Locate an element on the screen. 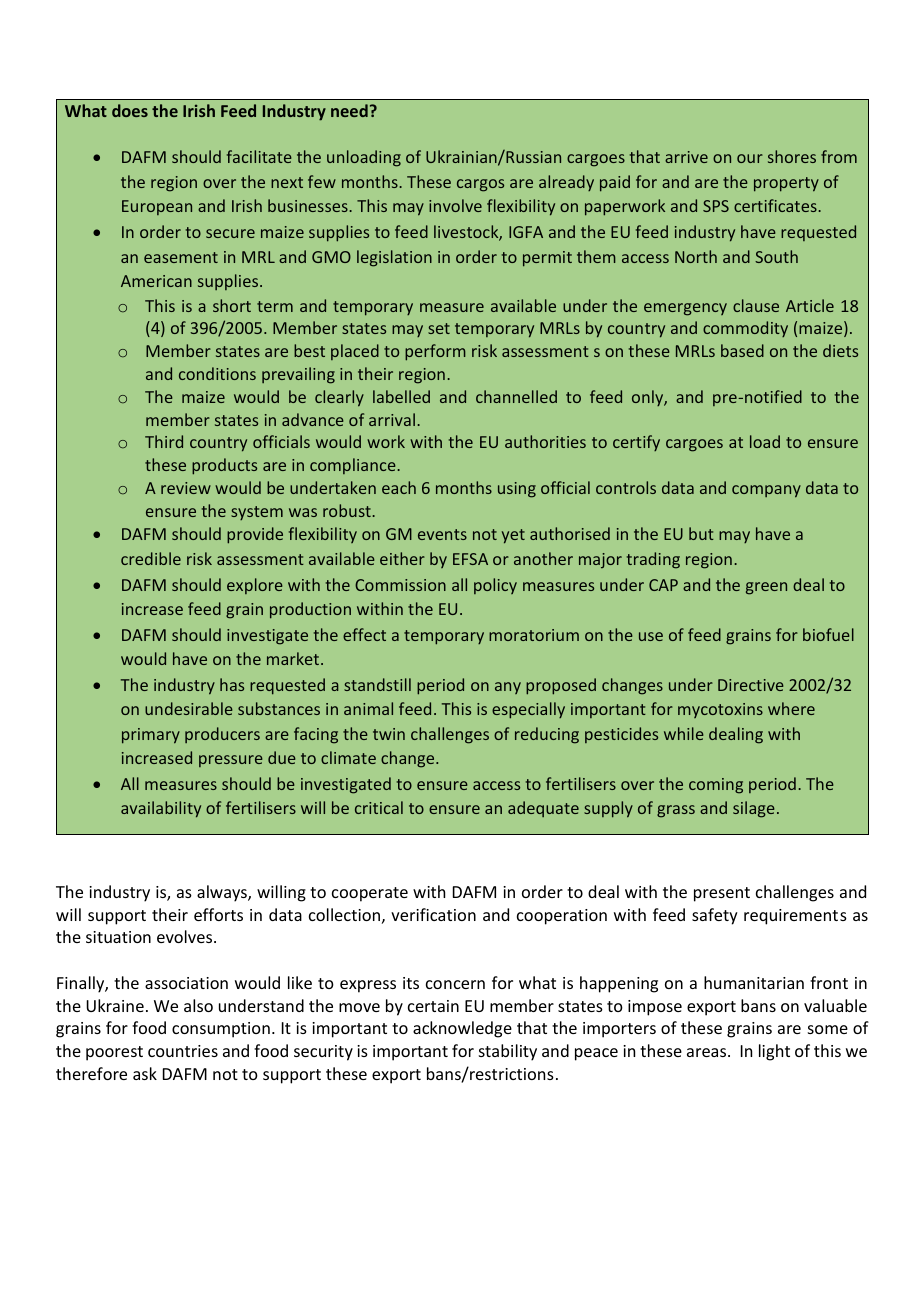  Directive is located at coordinates (751, 685).
